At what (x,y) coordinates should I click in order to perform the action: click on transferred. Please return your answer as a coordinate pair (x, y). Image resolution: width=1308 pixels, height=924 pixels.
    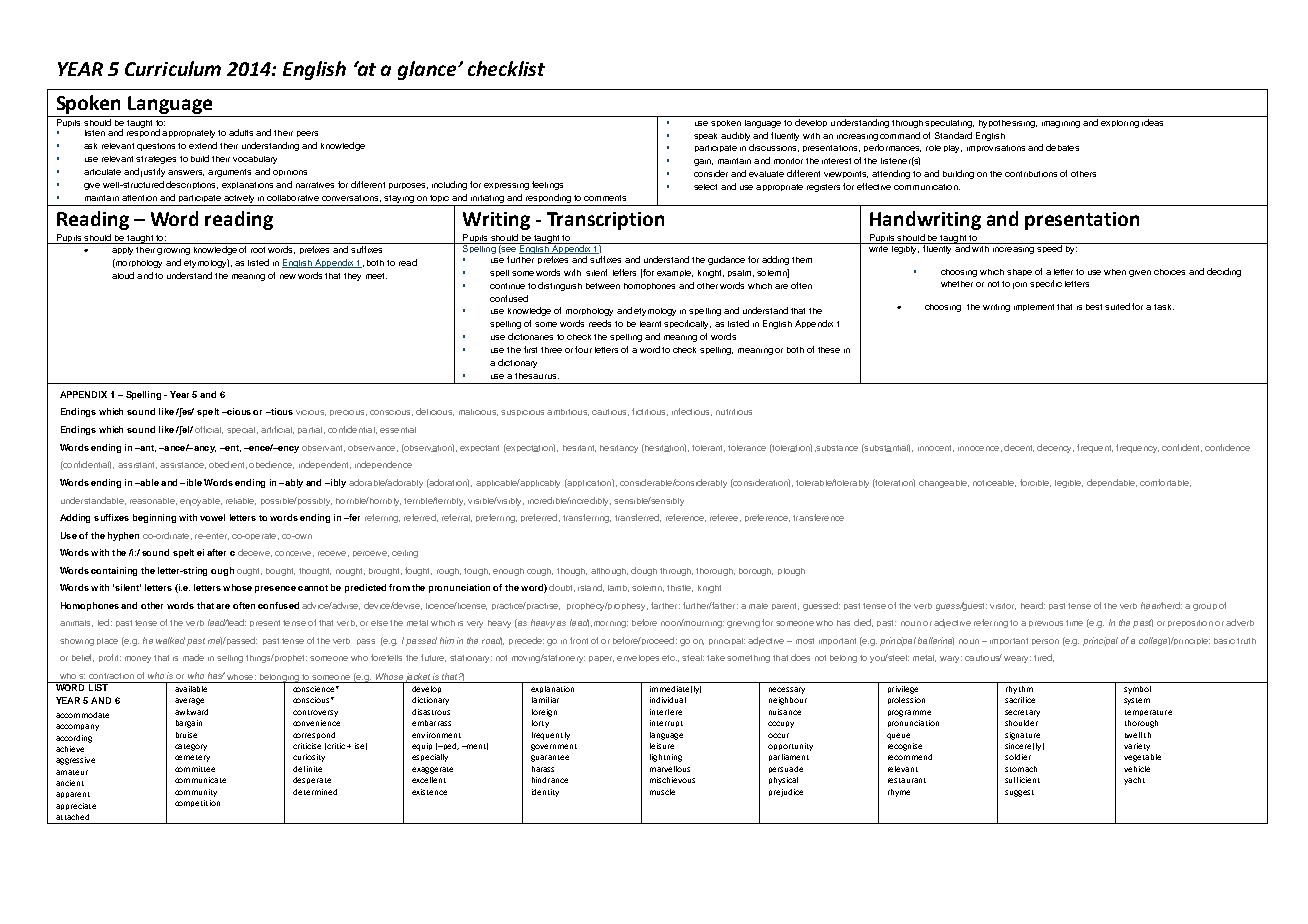
    Looking at the image, I should click on (638, 518).
